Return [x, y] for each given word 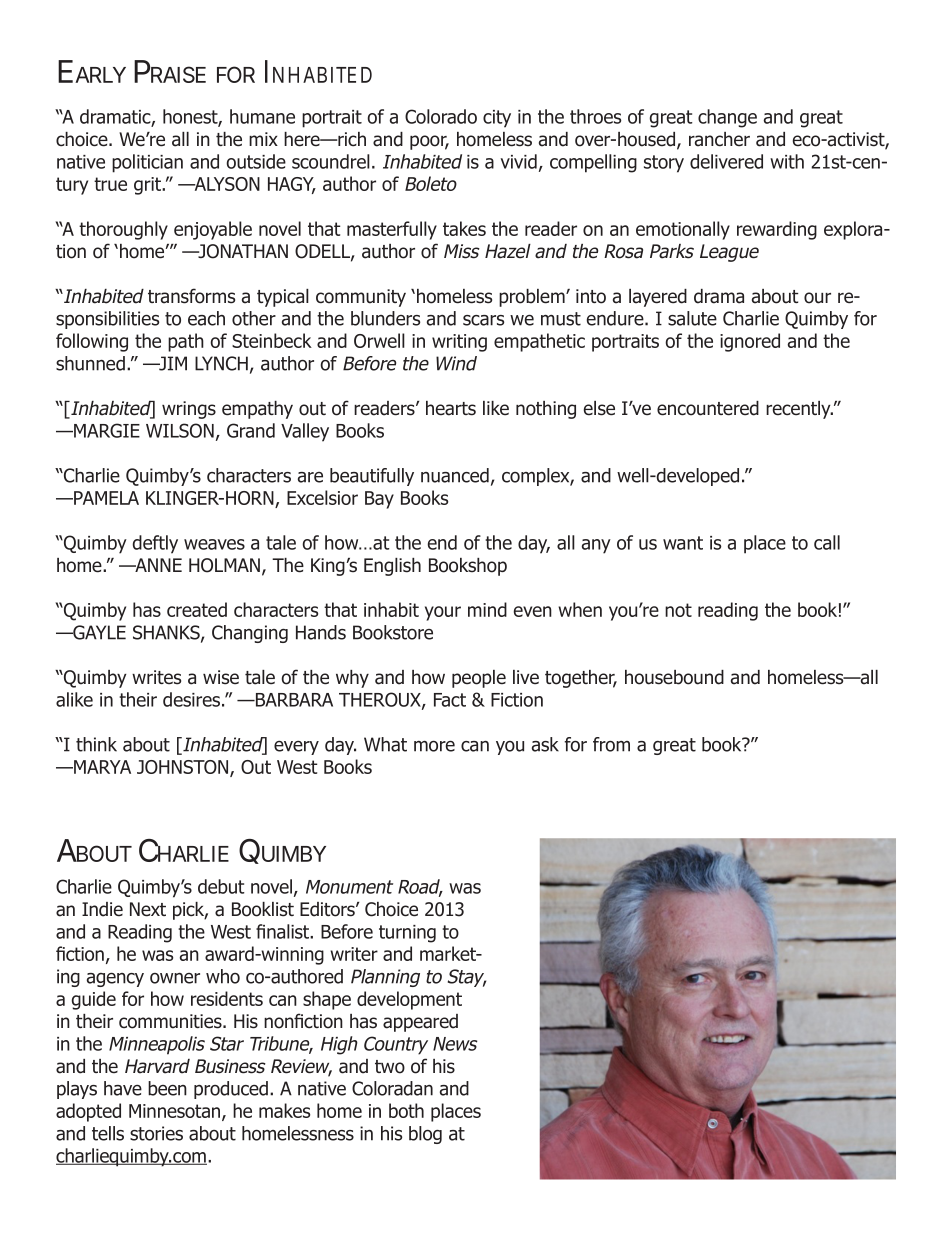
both [406, 1110]
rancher [719, 139]
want [683, 543]
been [167, 1088]
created [197, 609]
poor [429, 142]
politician [147, 163]
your [443, 613]
